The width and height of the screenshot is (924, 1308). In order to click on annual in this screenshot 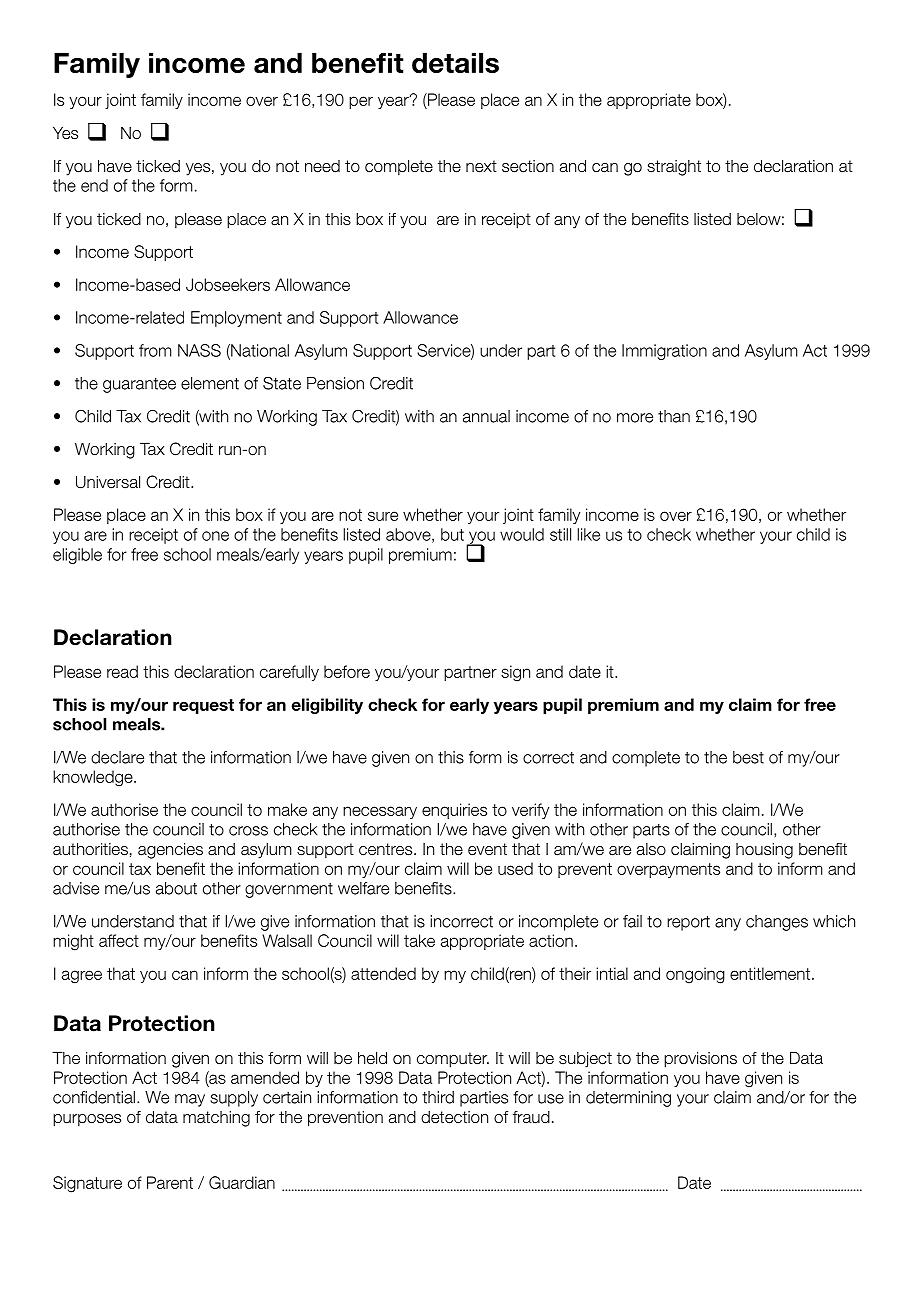, I will do `click(486, 416)`.
